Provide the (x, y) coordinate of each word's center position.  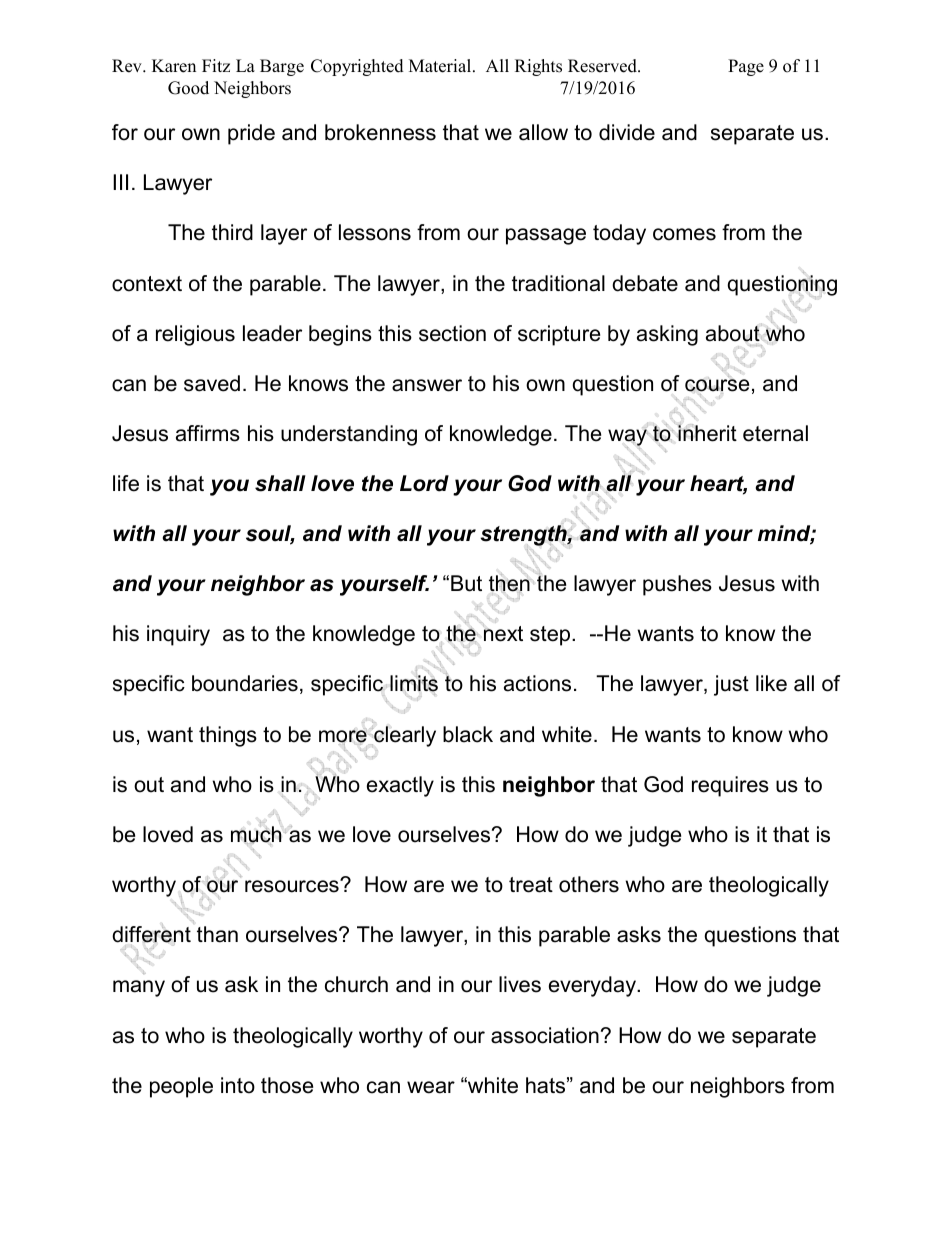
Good (188, 88)
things (228, 736)
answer (427, 385)
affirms (208, 433)
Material (441, 66)
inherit (707, 433)
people (181, 1087)
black (468, 734)
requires (730, 786)
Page (746, 67)
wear (431, 1087)
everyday (593, 986)
